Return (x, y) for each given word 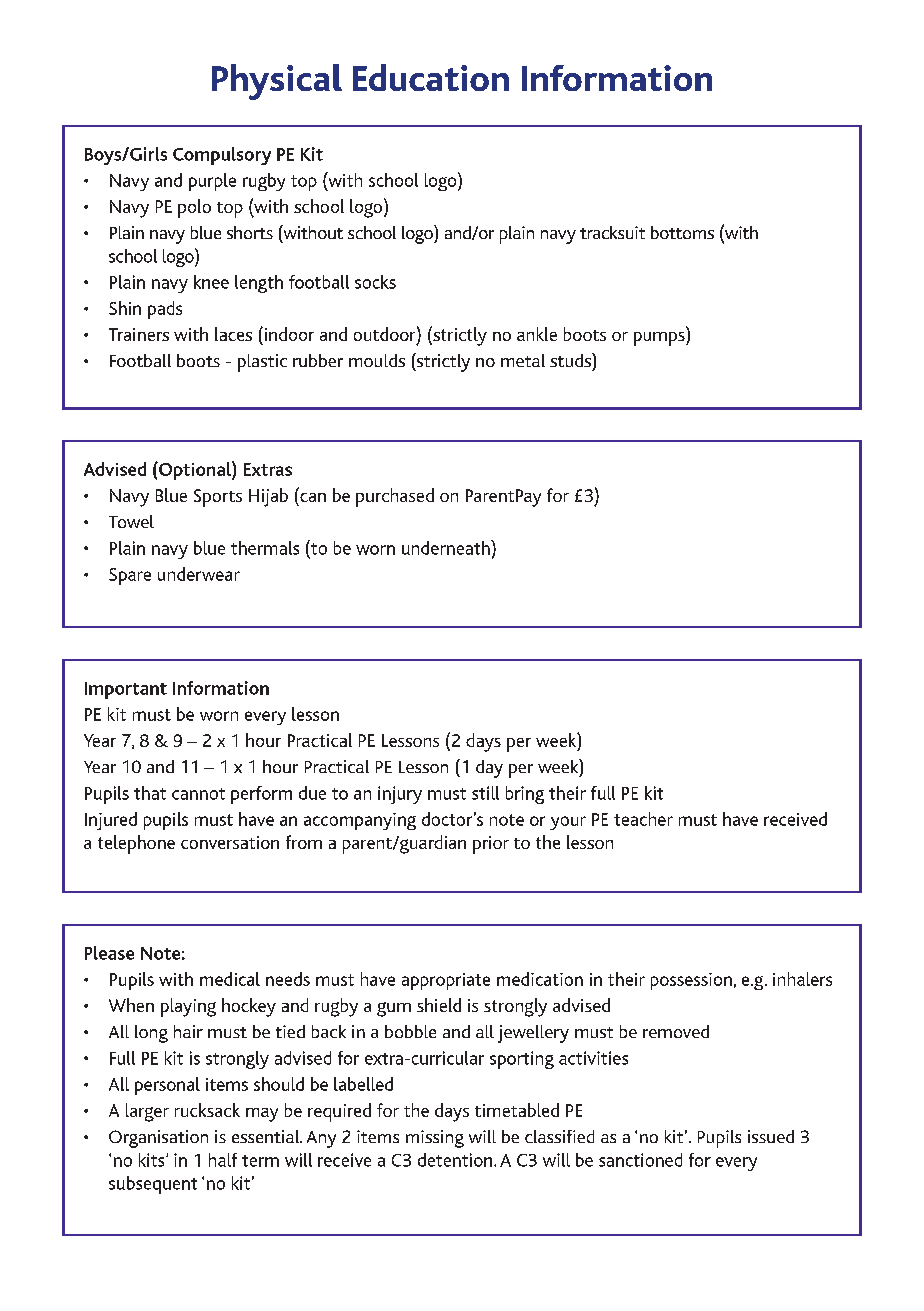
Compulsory (222, 156)
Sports (218, 498)
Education (431, 77)
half (223, 1160)
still (485, 793)
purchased (395, 497)
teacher (643, 819)
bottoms (682, 232)
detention (456, 1160)
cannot (198, 794)
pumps (660, 339)
